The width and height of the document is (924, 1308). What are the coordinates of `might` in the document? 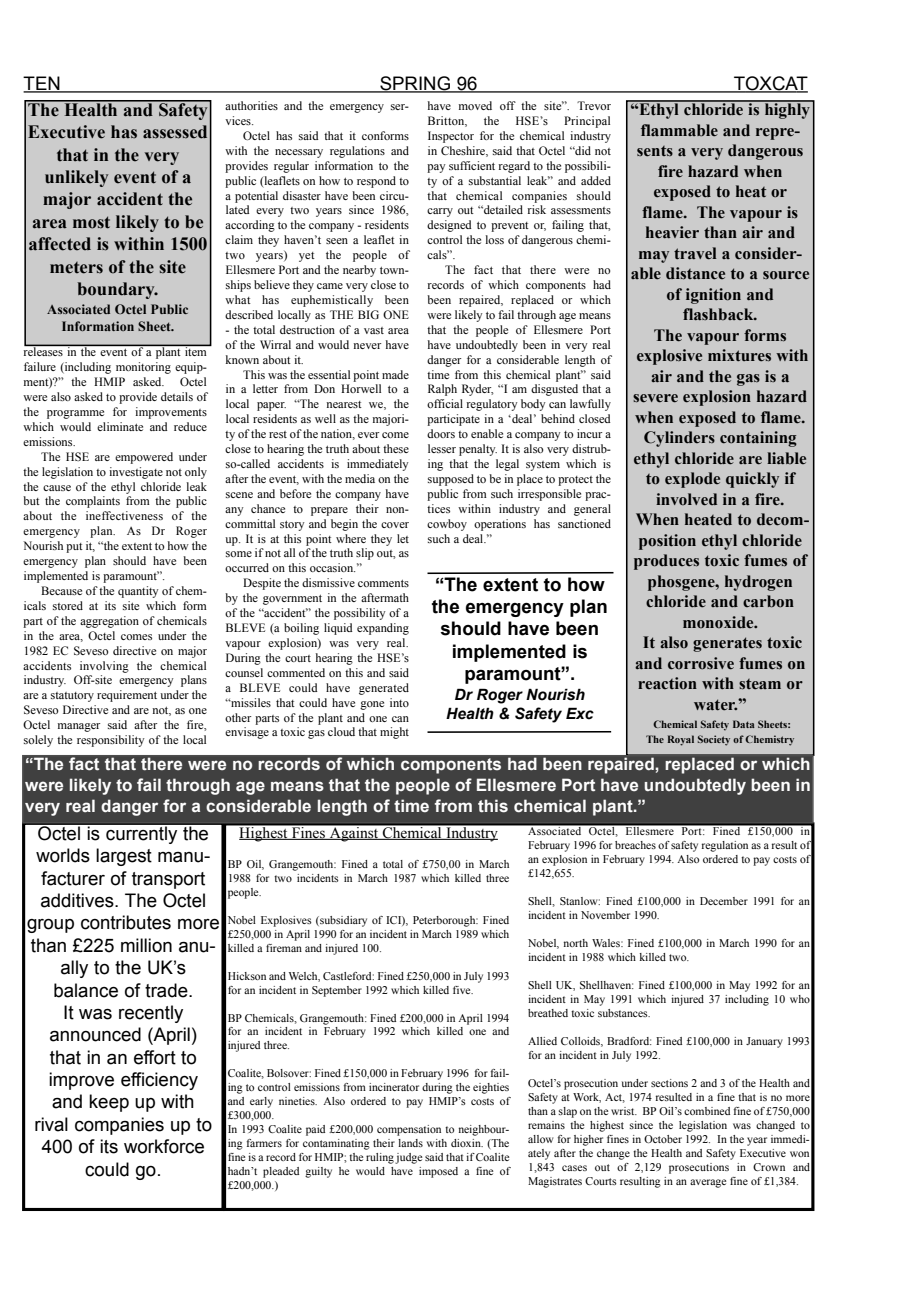 It's located at (394, 733).
